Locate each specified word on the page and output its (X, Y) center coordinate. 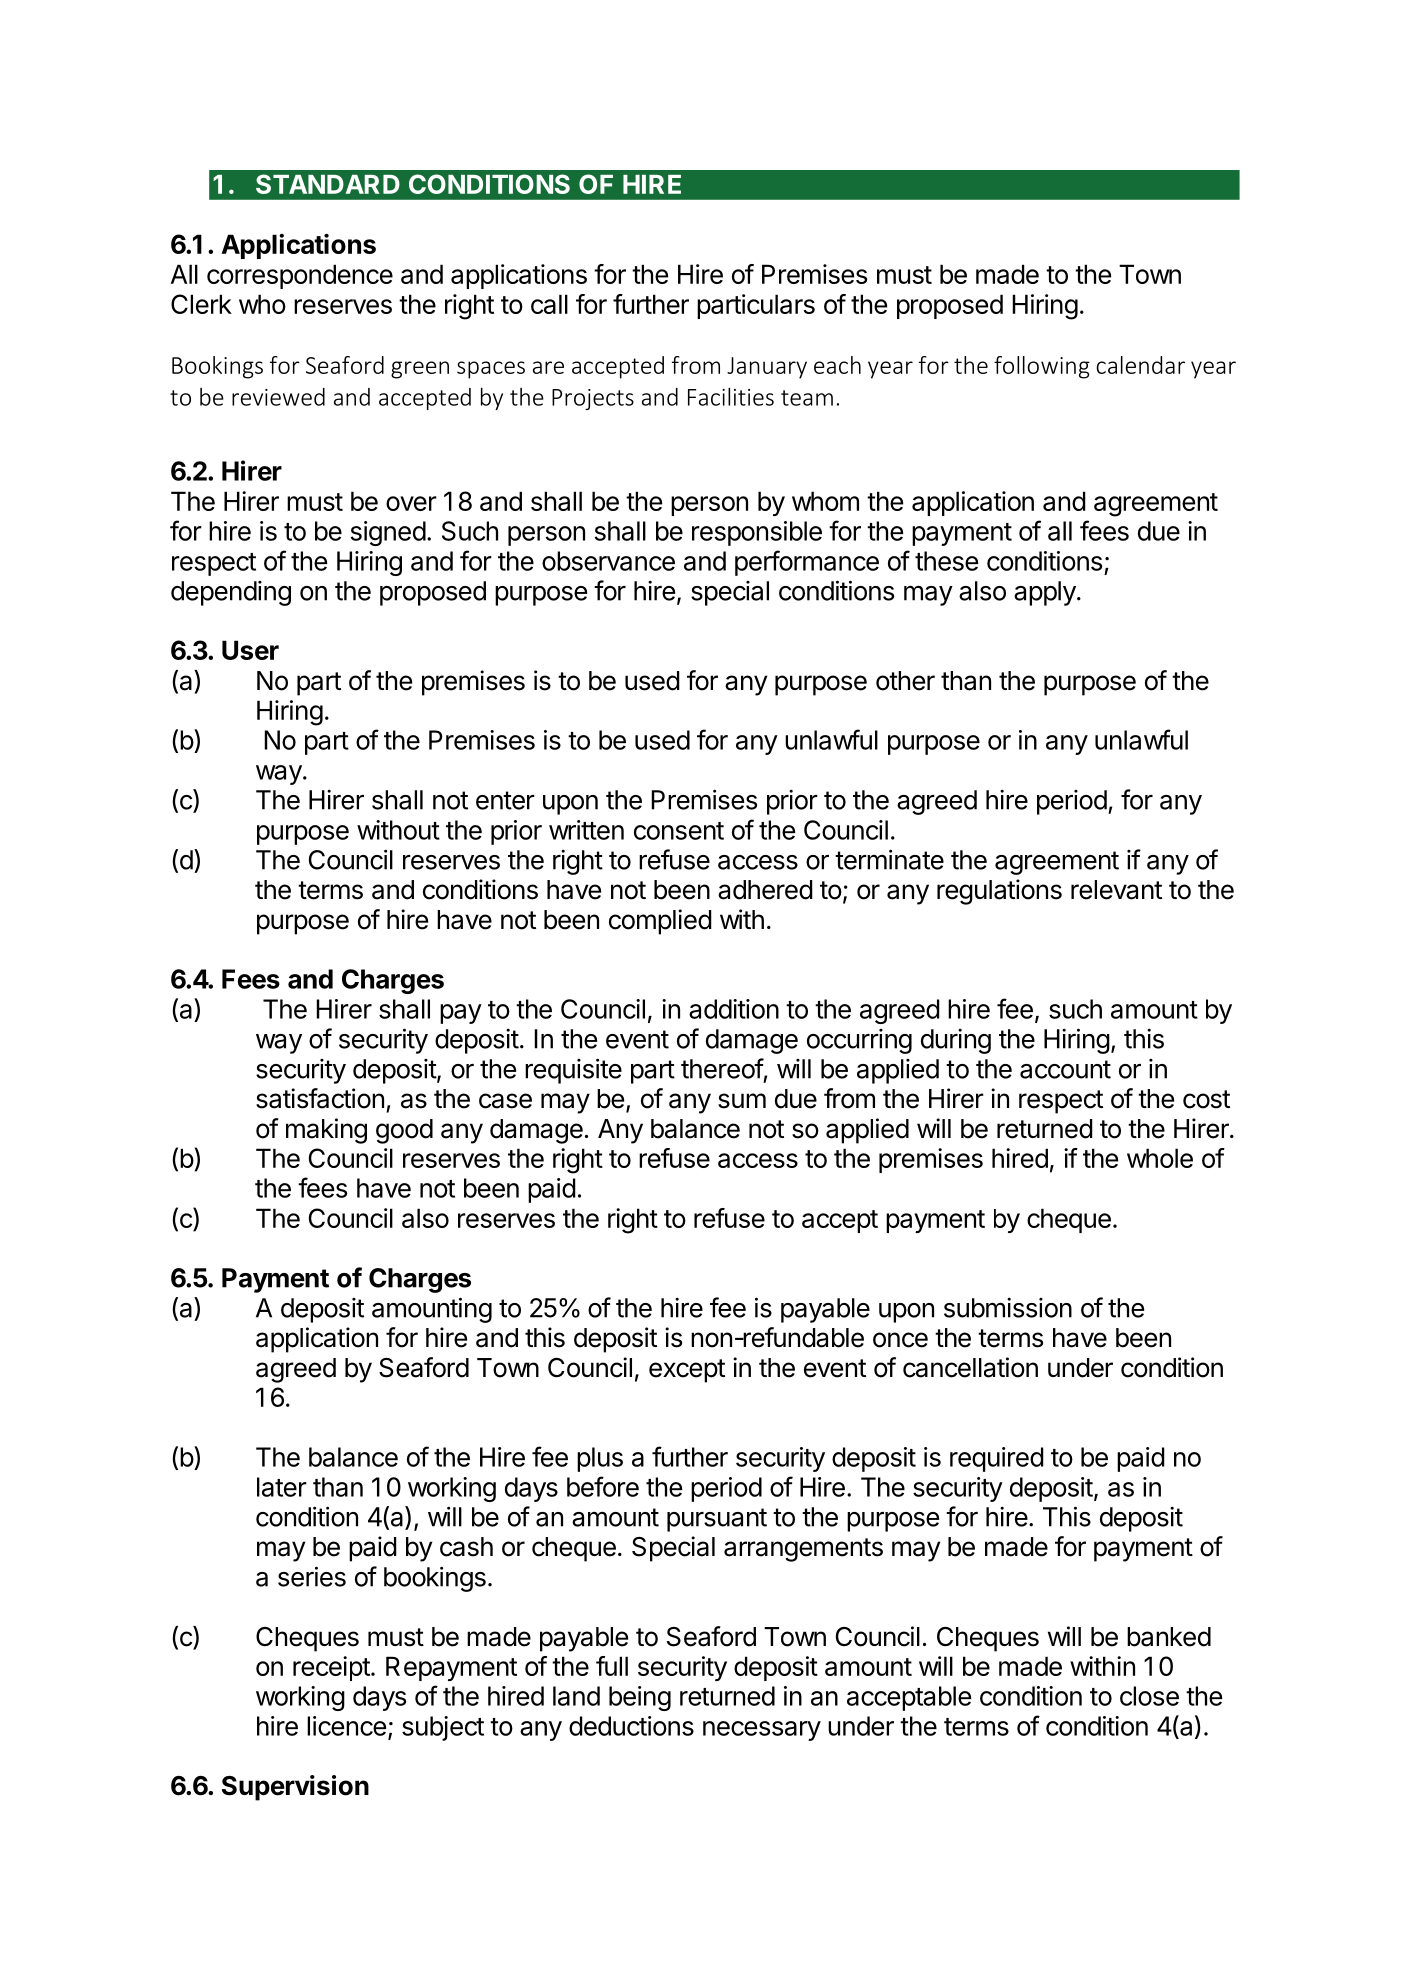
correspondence (300, 276)
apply (1045, 593)
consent (679, 831)
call (549, 304)
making (326, 1131)
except (687, 1371)
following (1042, 367)
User (250, 650)
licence (346, 1726)
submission (1008, 1308)
